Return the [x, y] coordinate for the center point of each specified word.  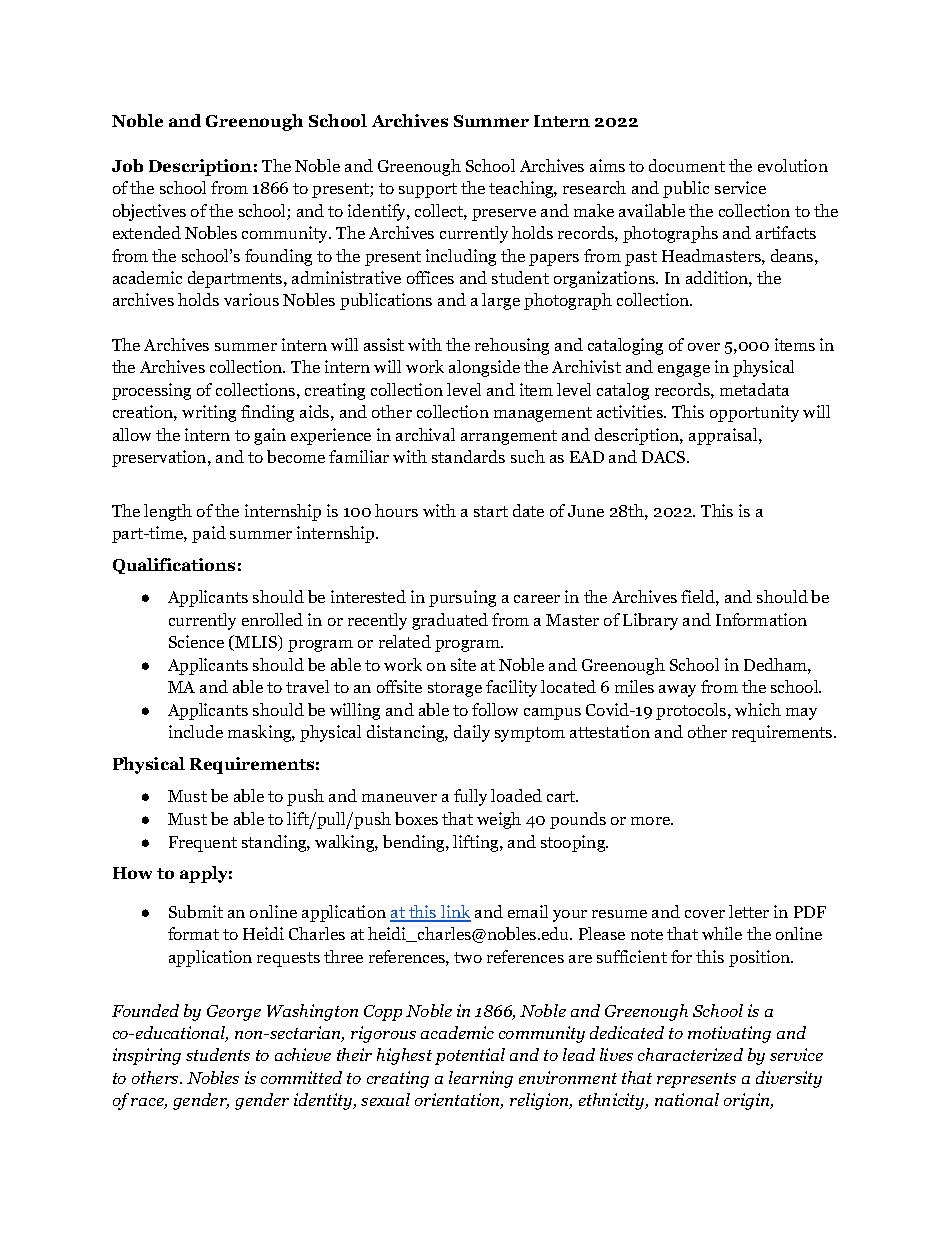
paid [209, 534]
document [687, 165]
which [758, 709]
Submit [196, 911]
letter [749, 911]
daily [472, 733]
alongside [484, 368]
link [455, 913]
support [428, 190]
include [196, 731]
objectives [149, 212]
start [491, 511]
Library [650, 621]
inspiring [147, 1056]
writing [209, 413]
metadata [754, 389]
